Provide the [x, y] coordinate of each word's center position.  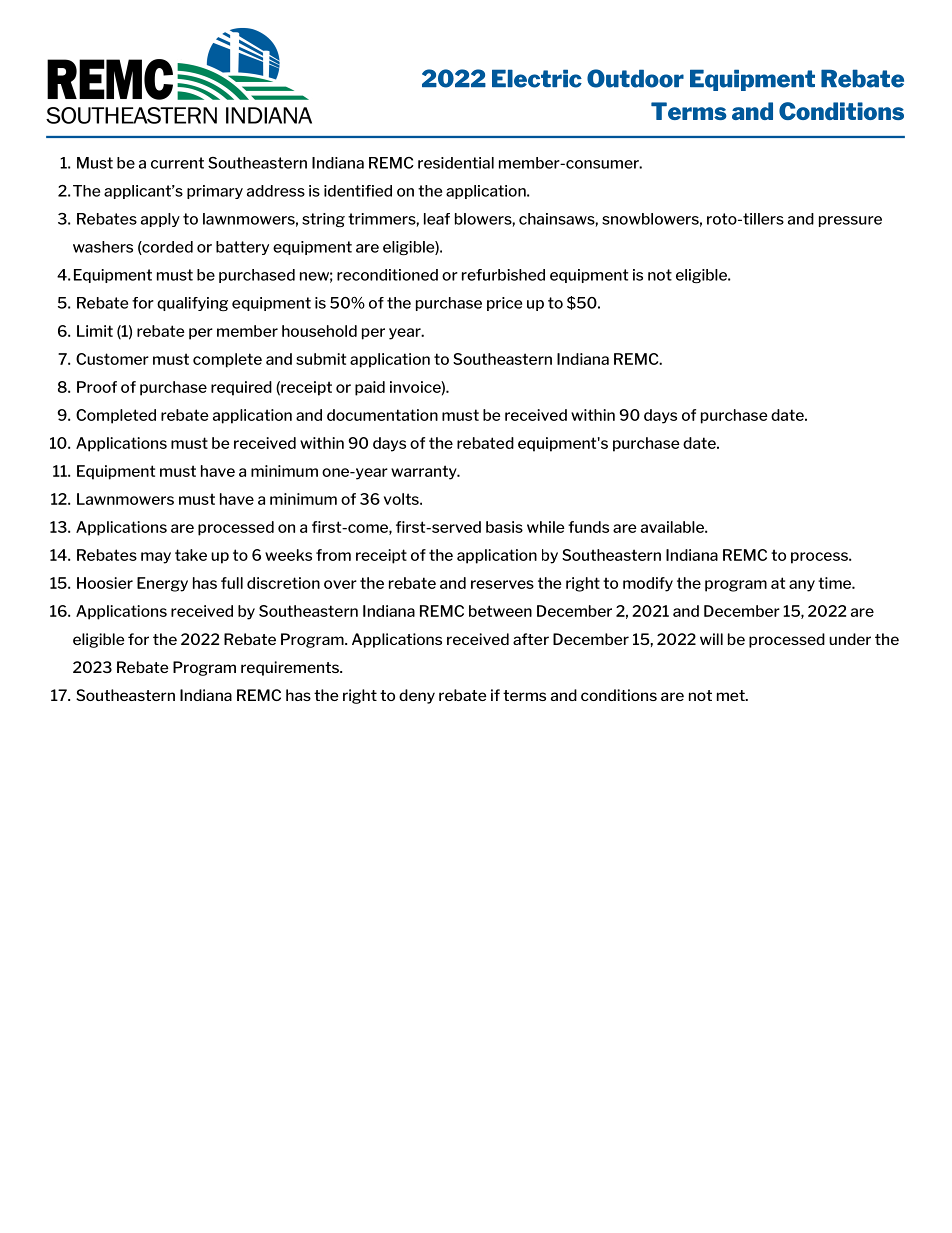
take [191, 555]
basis [504, 527]
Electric [537, 78]
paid [370, 388]
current [177, 163]
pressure [850, 221]
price [504, 304]
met [732, 695]
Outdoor [635, 78]
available [673, 527]
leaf [437, 219]
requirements [291, 668]
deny [417, 696]
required [241, 388]
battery [242, 248]
